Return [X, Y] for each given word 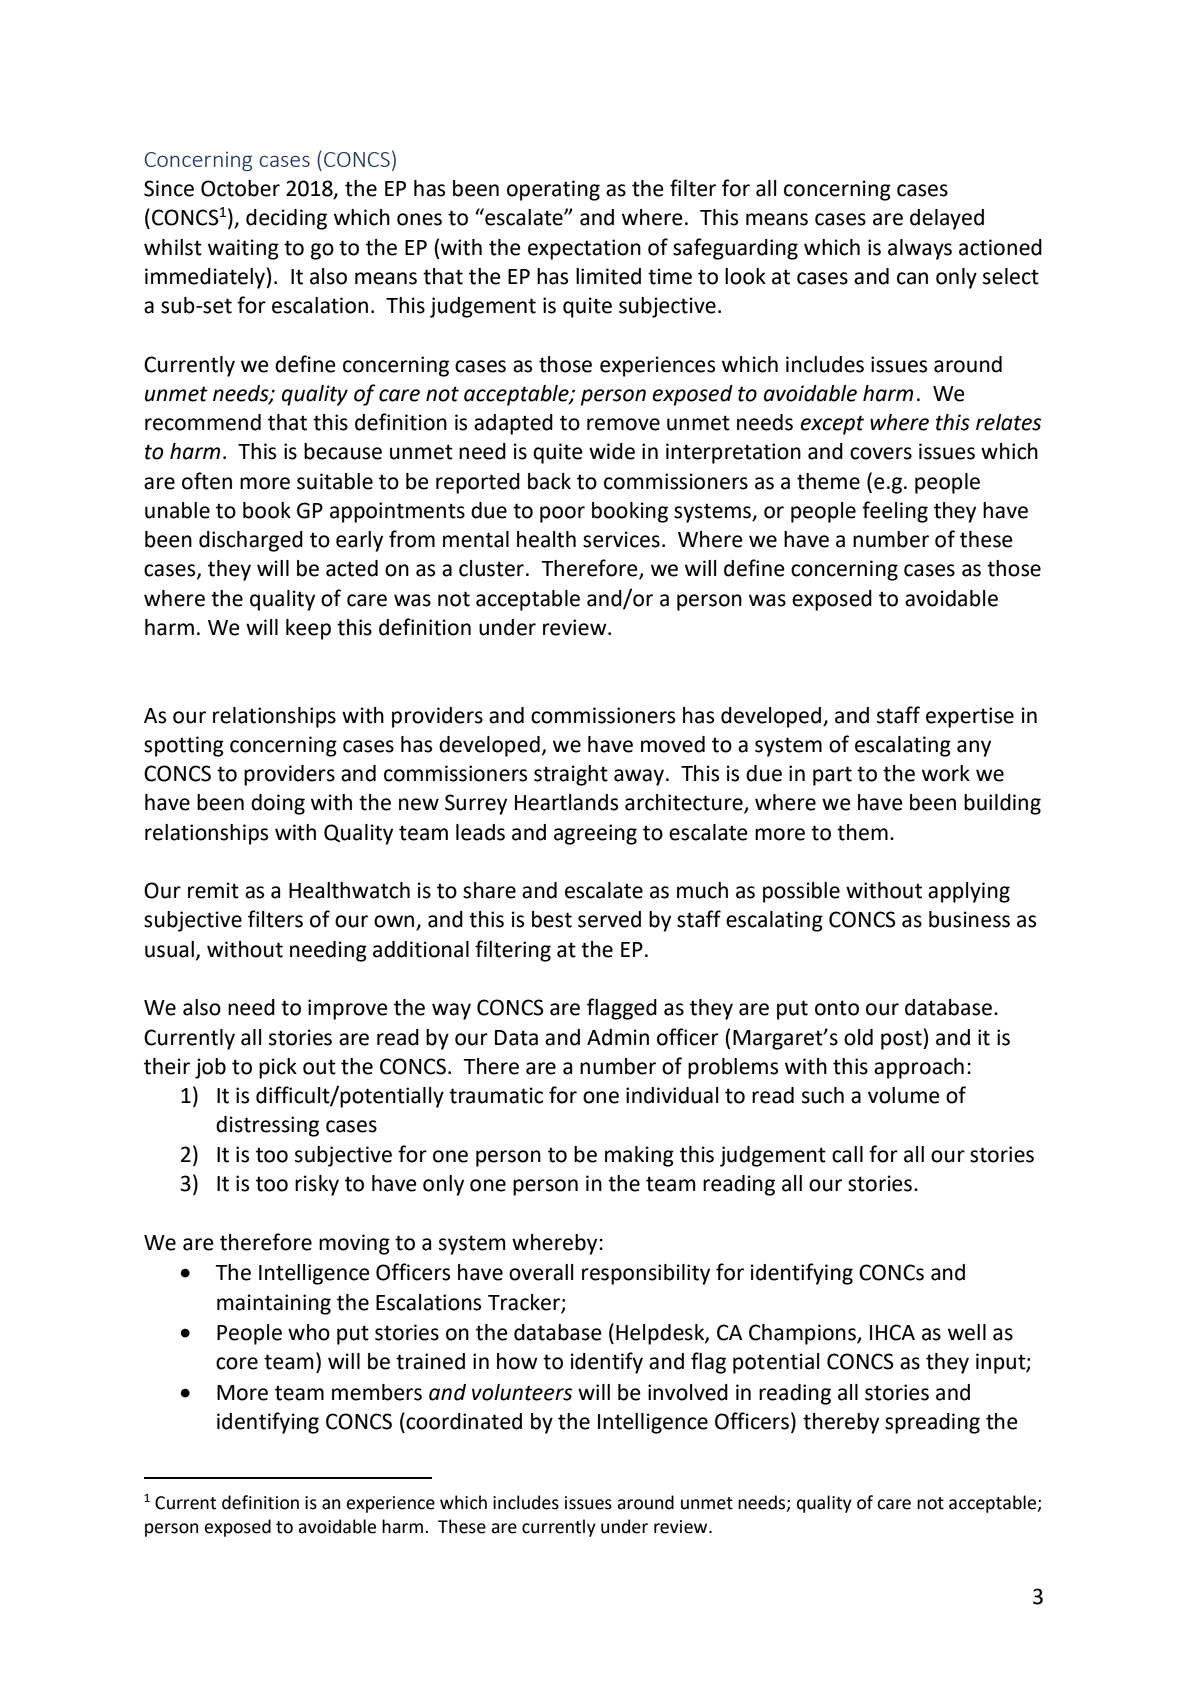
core [237, 1363]
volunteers [522, 1392]
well [967, 1332]
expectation [584, 249]
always [920, 249]
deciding [286, 219]
